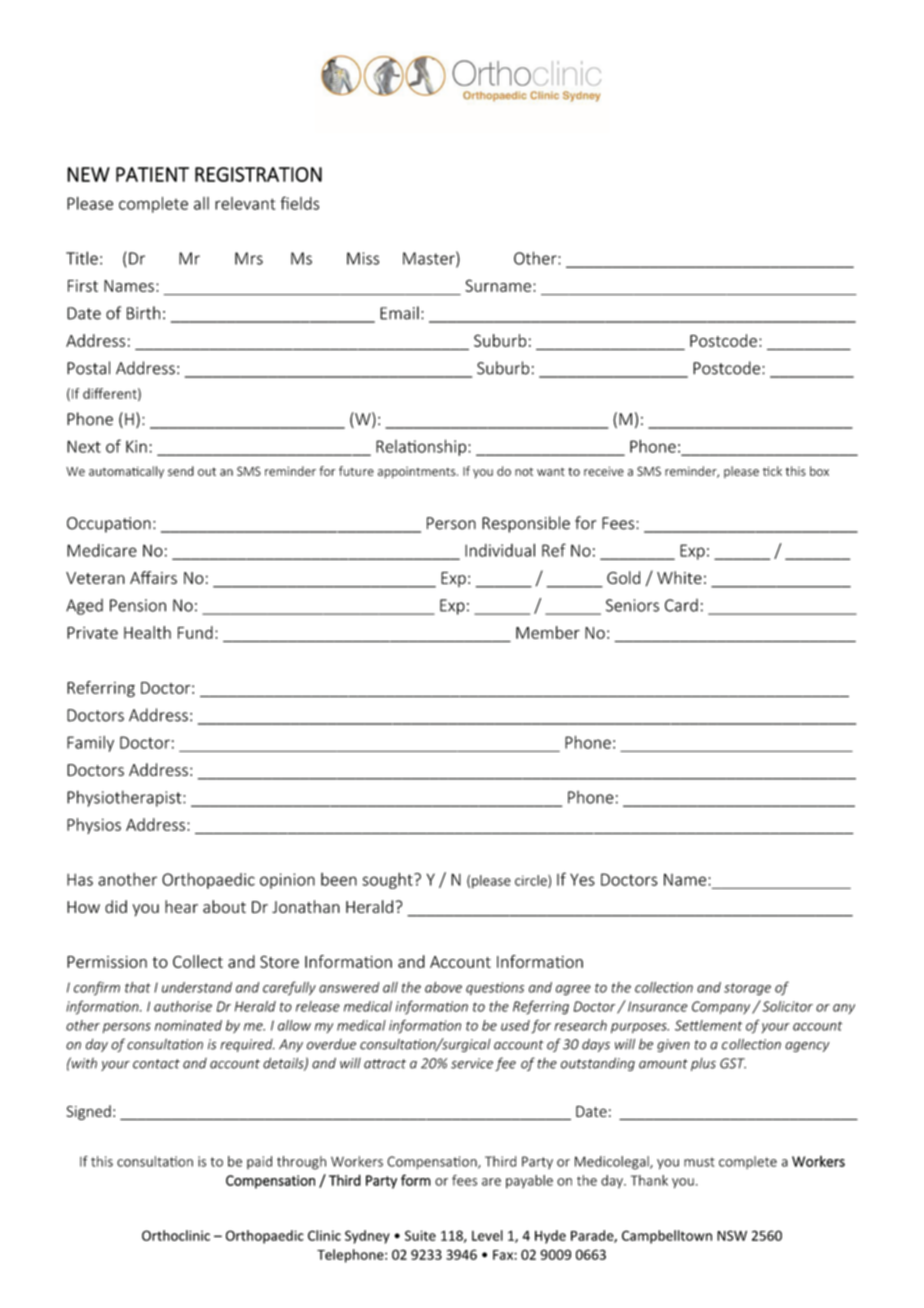  I want to click on paid, so click(259, 1162).
